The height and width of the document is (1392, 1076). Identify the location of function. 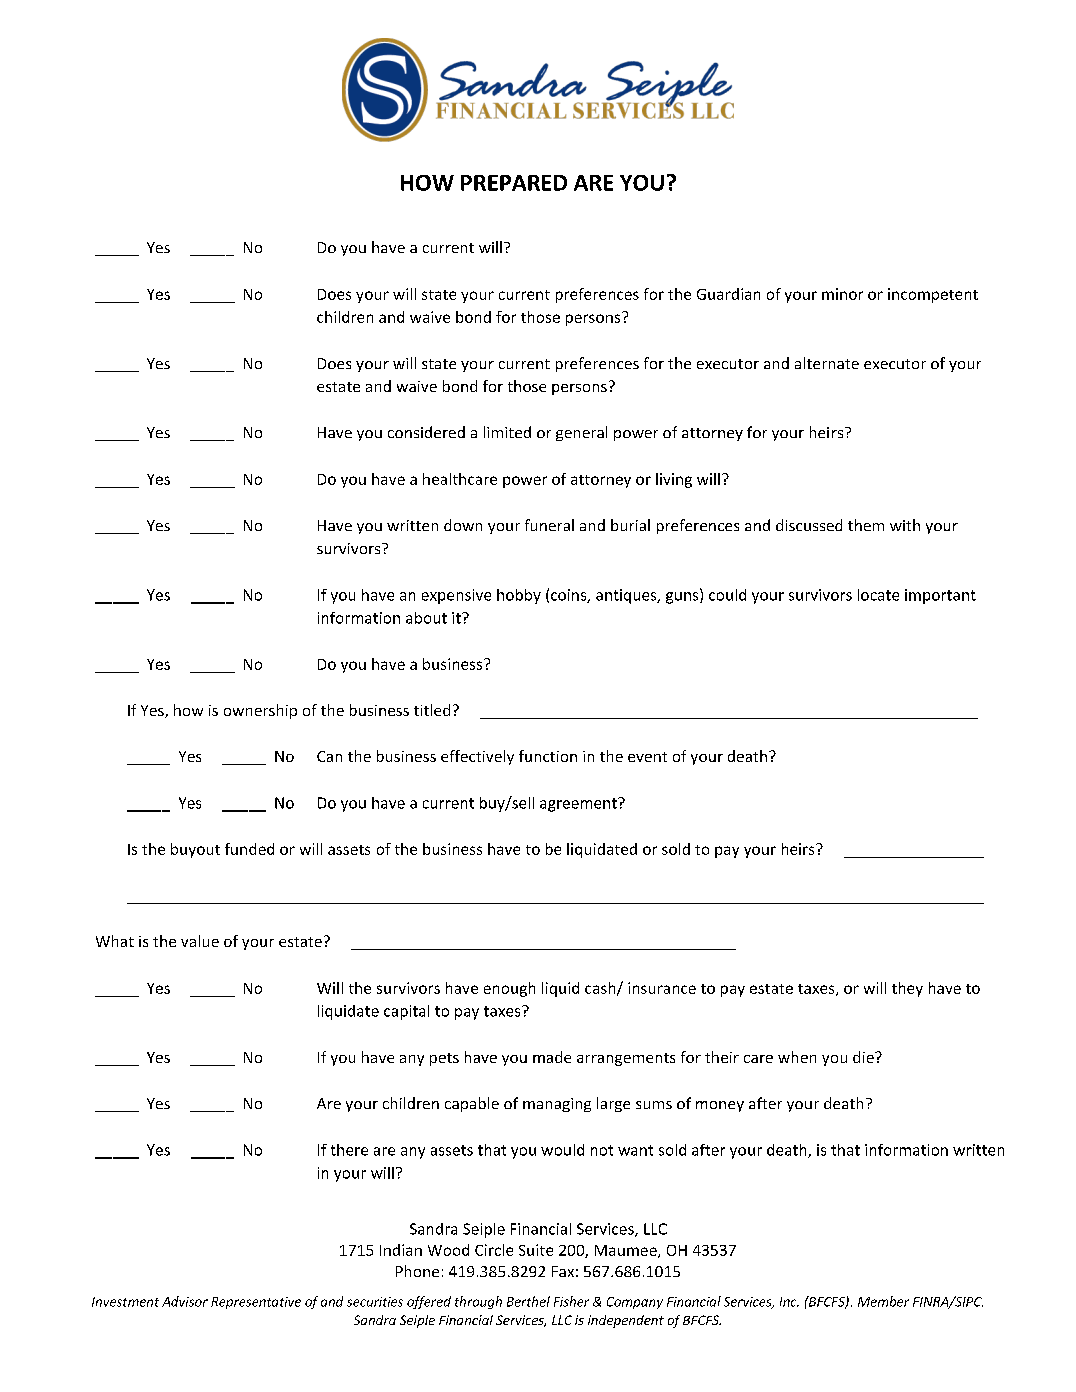
(548, 756).
